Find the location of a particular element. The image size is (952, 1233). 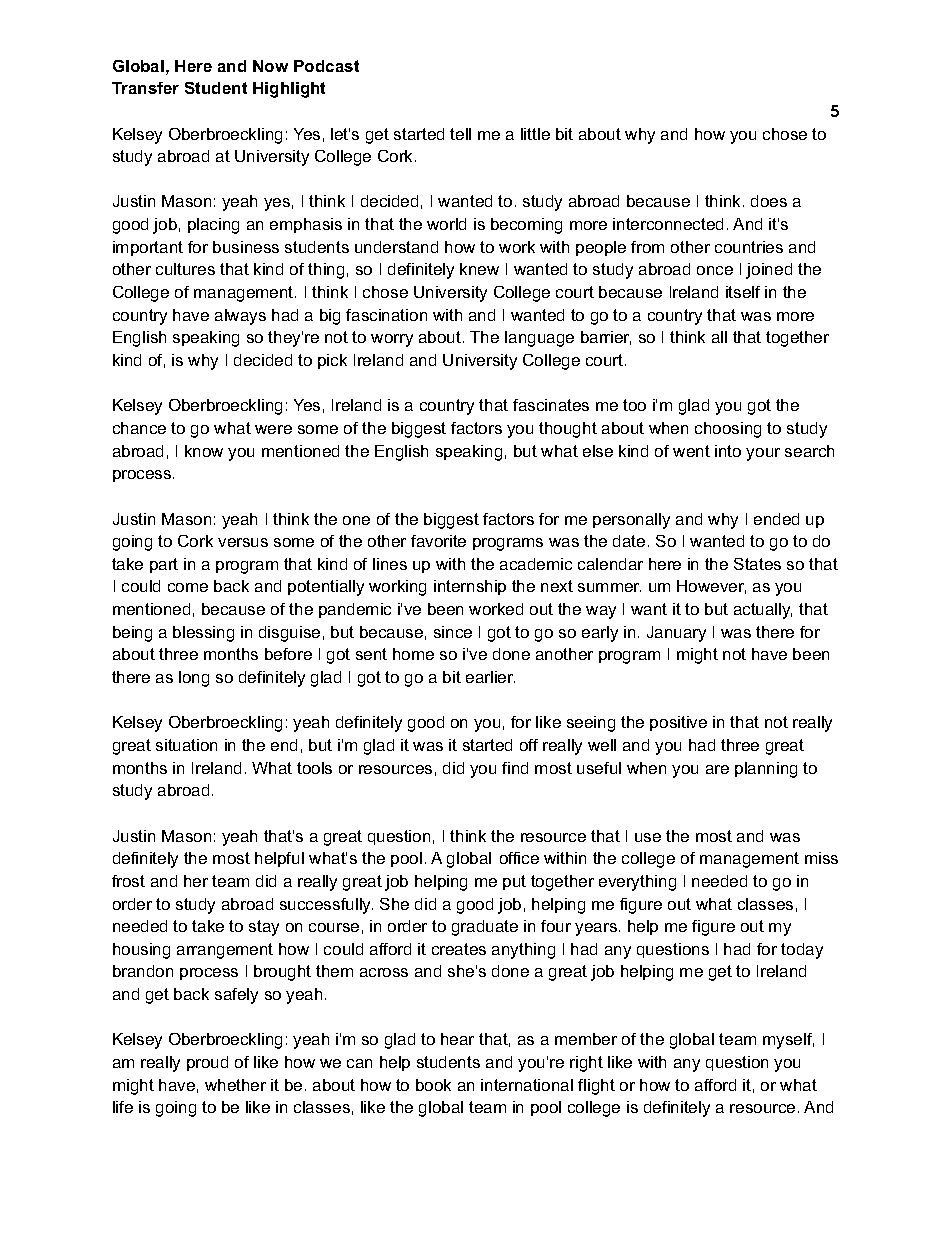

proud is located at coordinates (207, 1063).
